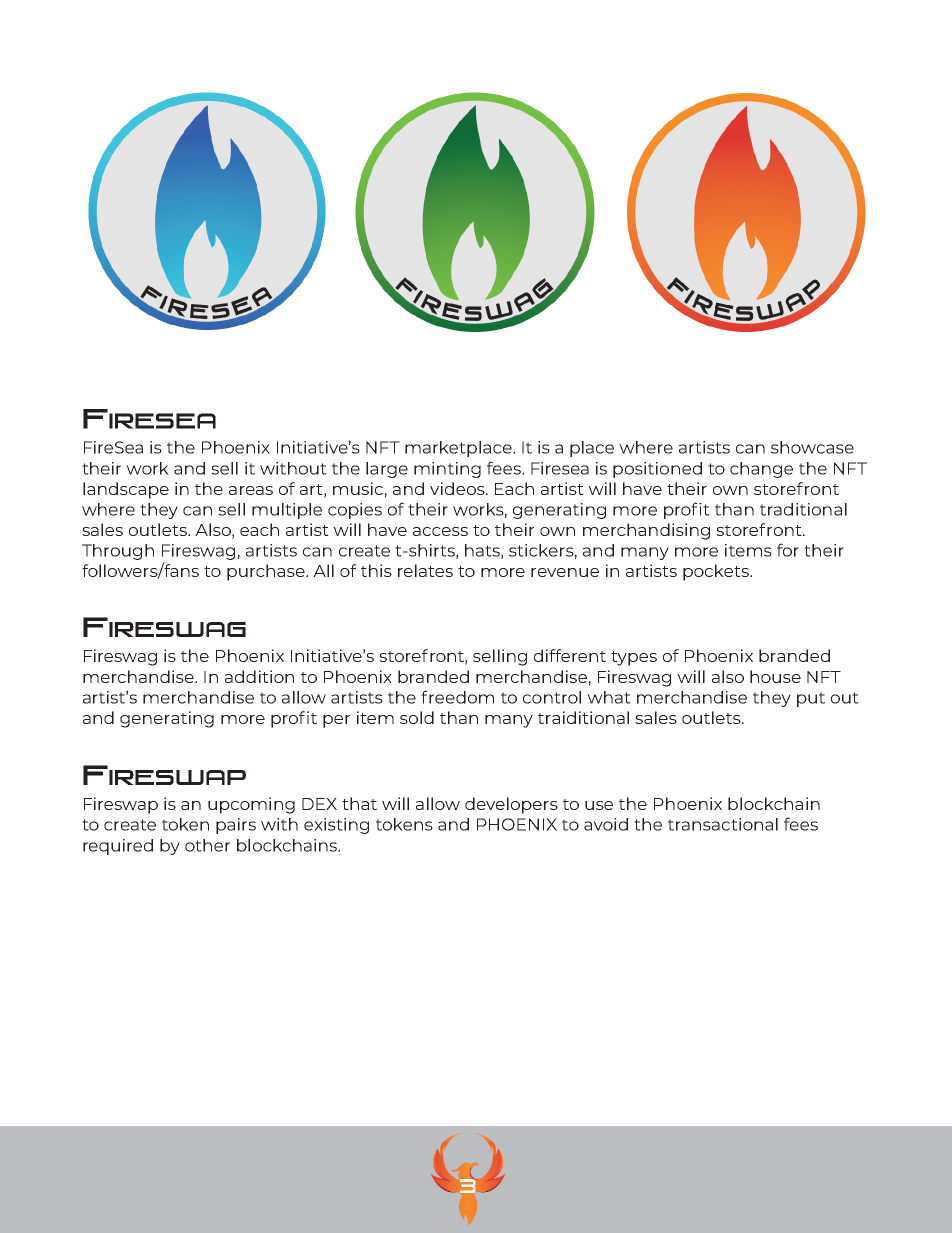 Image resolution: width=952 pixels, height=1233 pixels. I want to click on areas, so click(251, 490).
